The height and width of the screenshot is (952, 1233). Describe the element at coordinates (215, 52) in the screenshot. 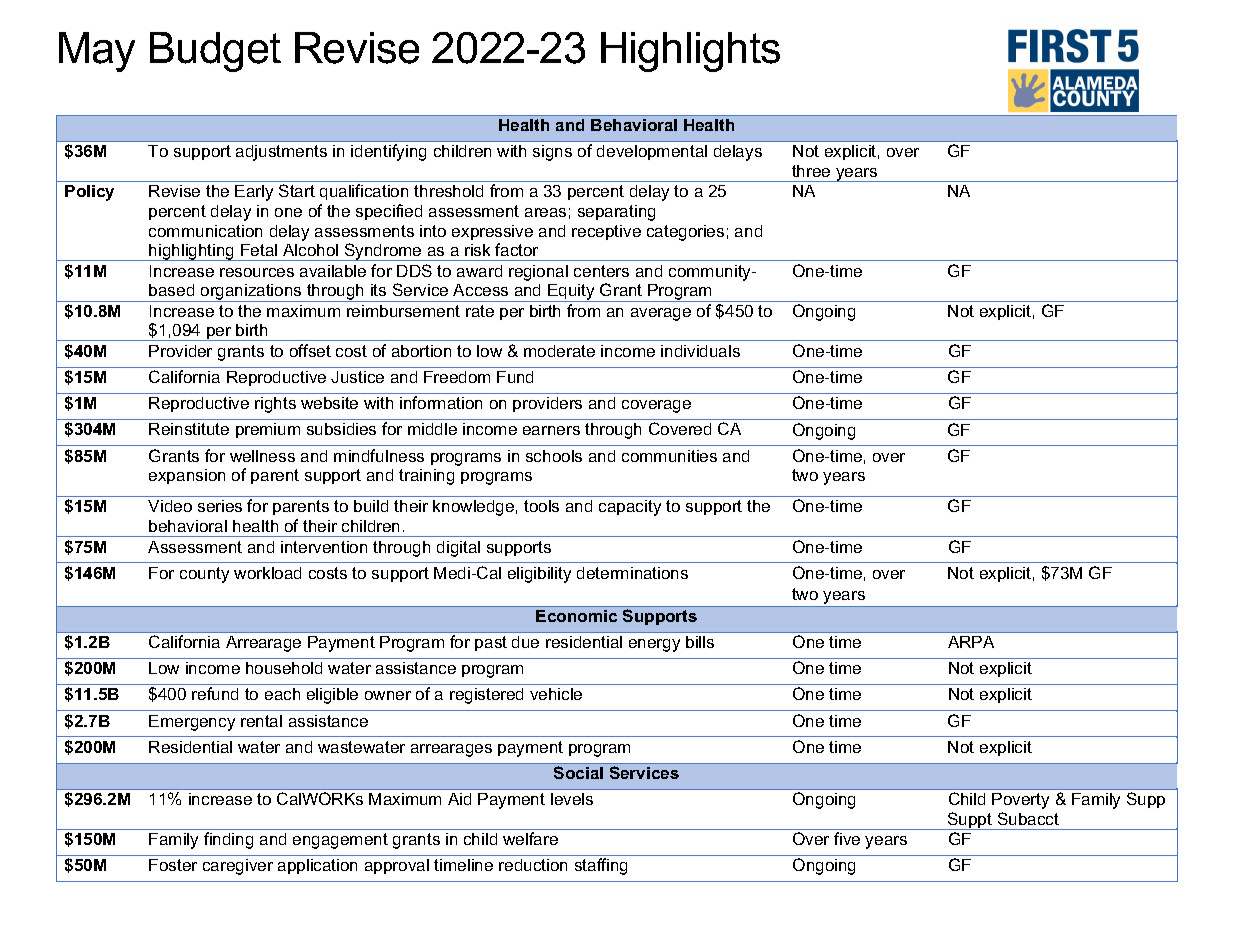

I see `Budget` at that location.
